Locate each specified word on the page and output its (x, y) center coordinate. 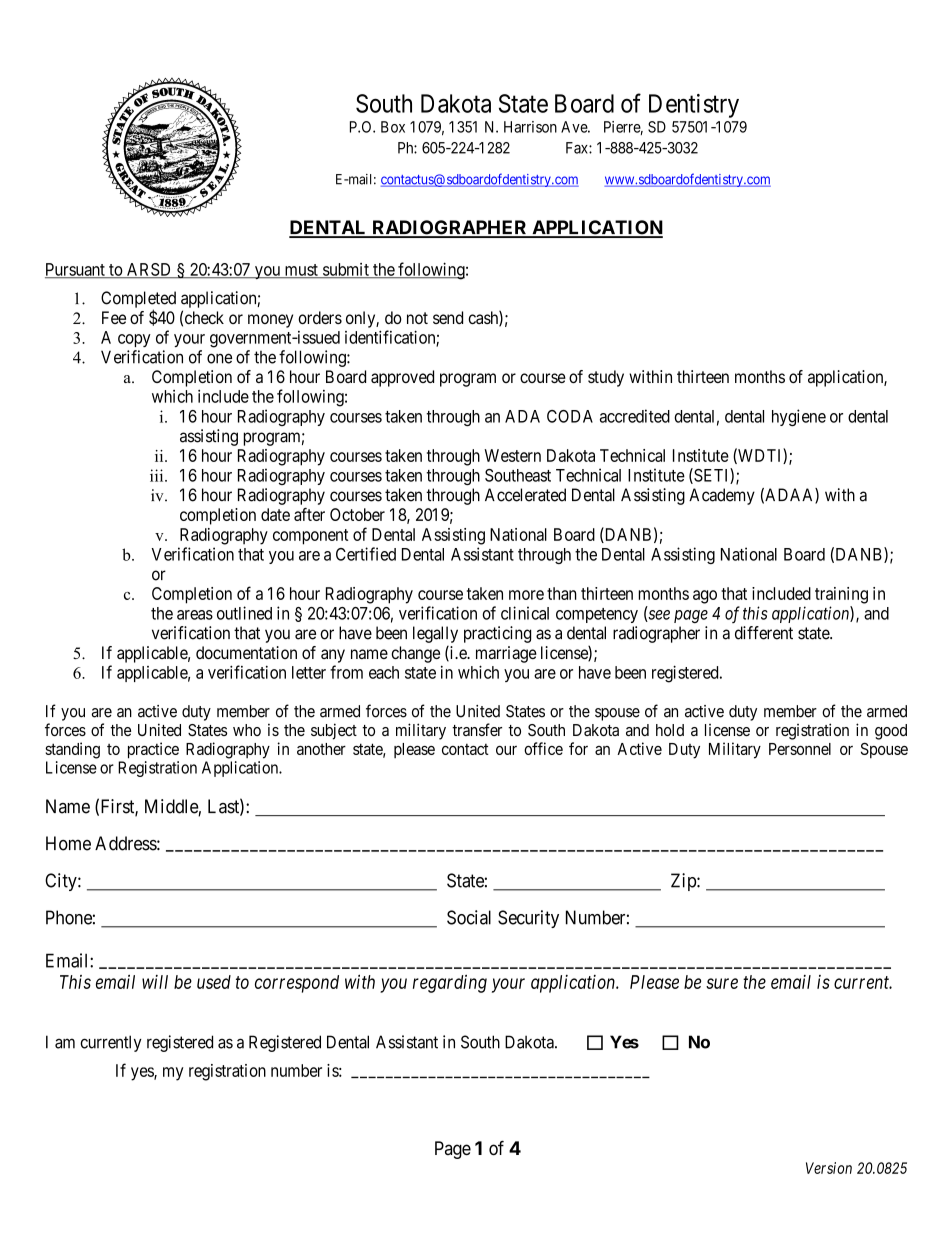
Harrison (530, 127)
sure (722, 983)
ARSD (149, 270)
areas (195, 615)
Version (829, 1168)
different (764, 633)
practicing (497, 634)
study (606, 378)
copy (134, 340)
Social (469, 917)
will (155, 982)
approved (402, 378)
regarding (450, 984)
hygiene (799, 417)
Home (68, 843)
